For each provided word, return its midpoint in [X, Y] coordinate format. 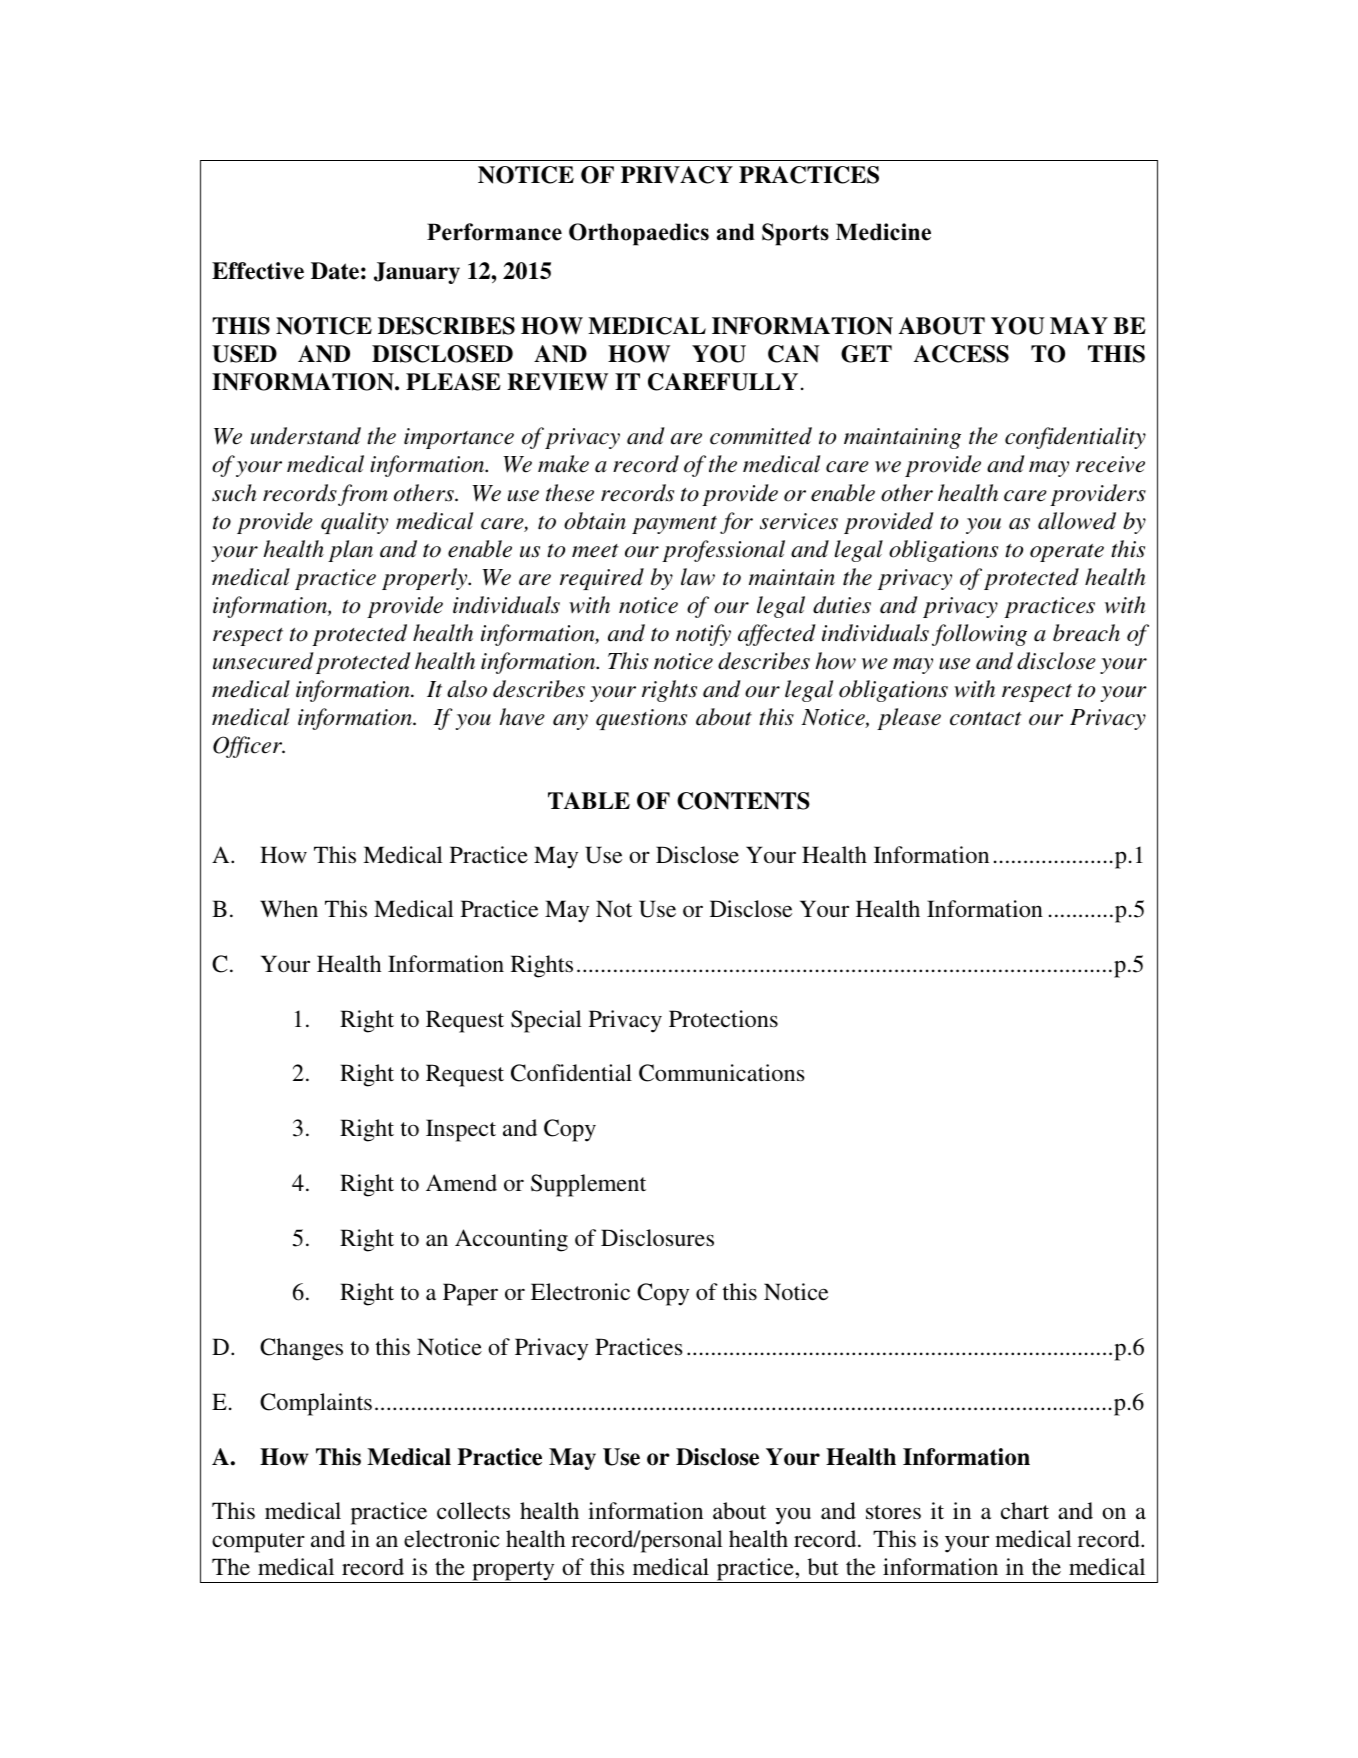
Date [335, 271]
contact [986, 719]
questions [641, 719]
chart [1025, 1511]
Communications [721, 1073]
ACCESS [961, 354]
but [823, 1567]
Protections [723, 1019]
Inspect [461, 1130]
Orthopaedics [639, 234]
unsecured [263, 661]
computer [258, 1543]
